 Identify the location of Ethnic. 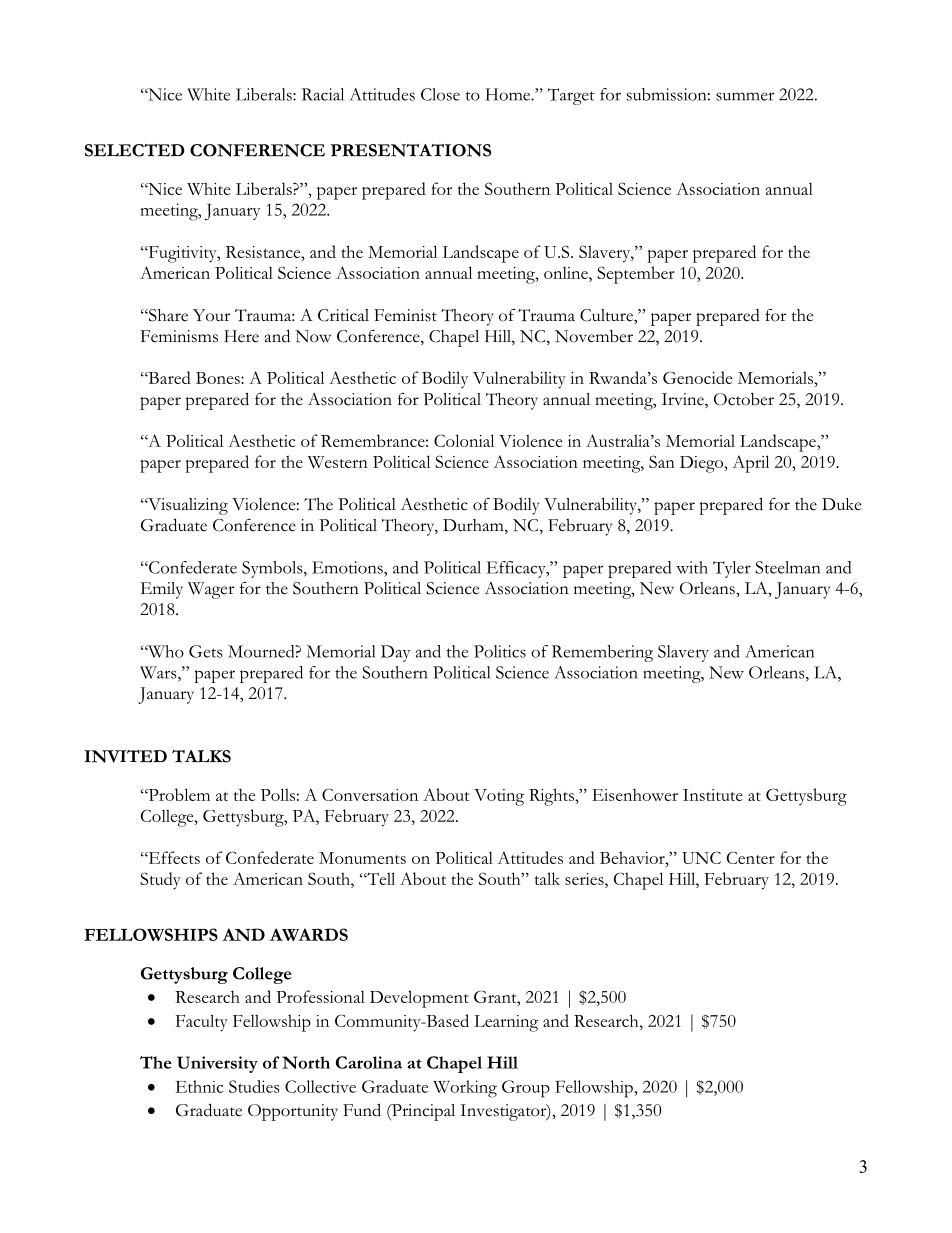
(199, 1086).
